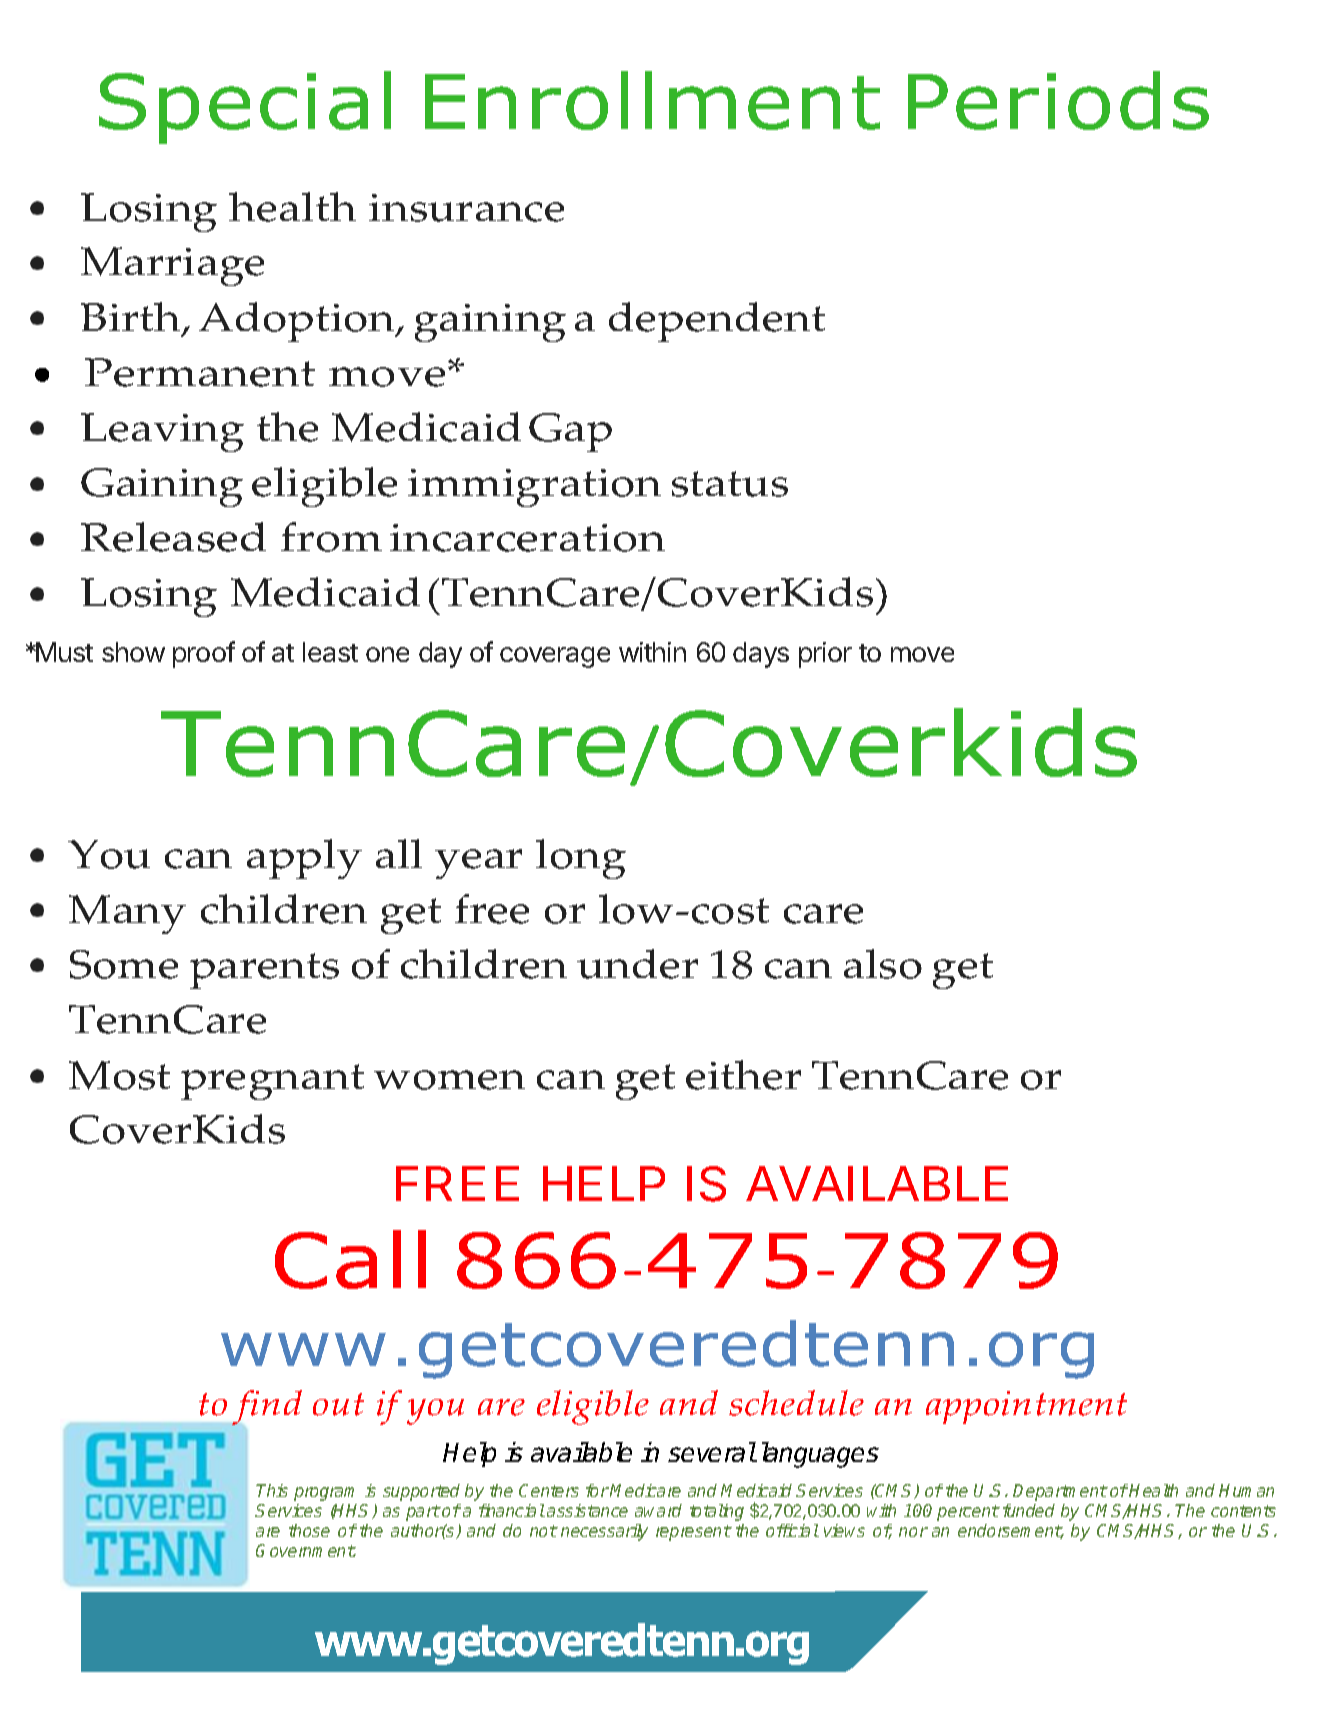 This screenshot has width=1326, height=1716. I want to click on Special, so click(245, 107).
